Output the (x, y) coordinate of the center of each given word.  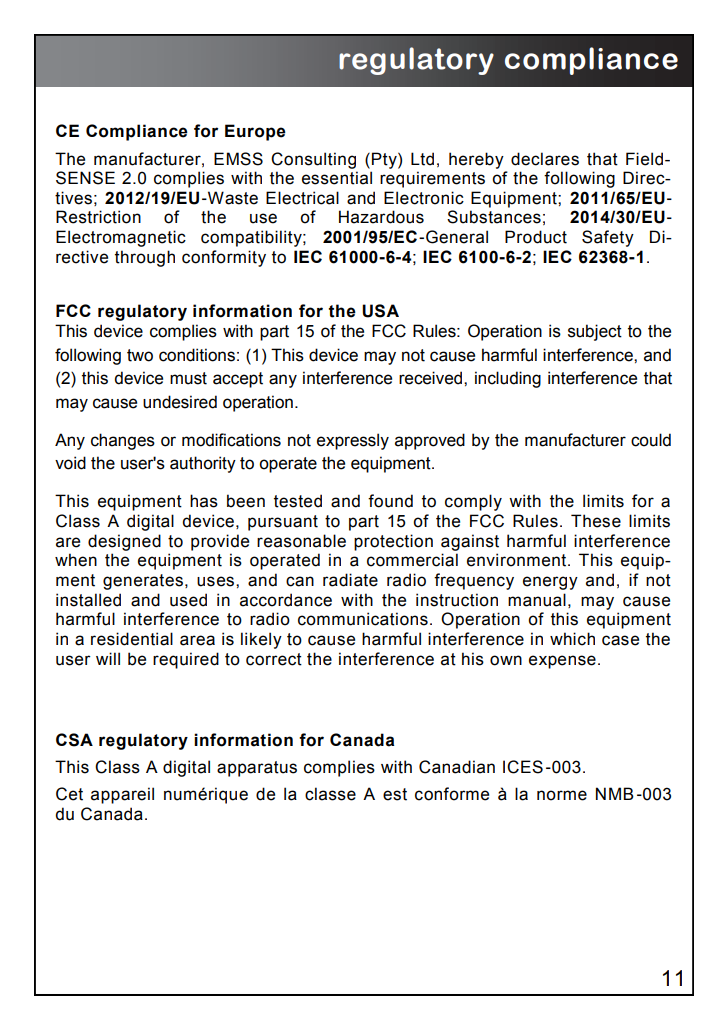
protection (393, 542)
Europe (255, 132)
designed (124, 542)
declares (545, 159)
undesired (180, 402)
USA (380, 311)
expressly (353, 441)
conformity (224, 258)
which (572, 639)
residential (132, 639)
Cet (69, 794)
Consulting (313, 160)
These (596, 521)
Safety (608, 238)
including (508, 379)
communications (363, 619)
